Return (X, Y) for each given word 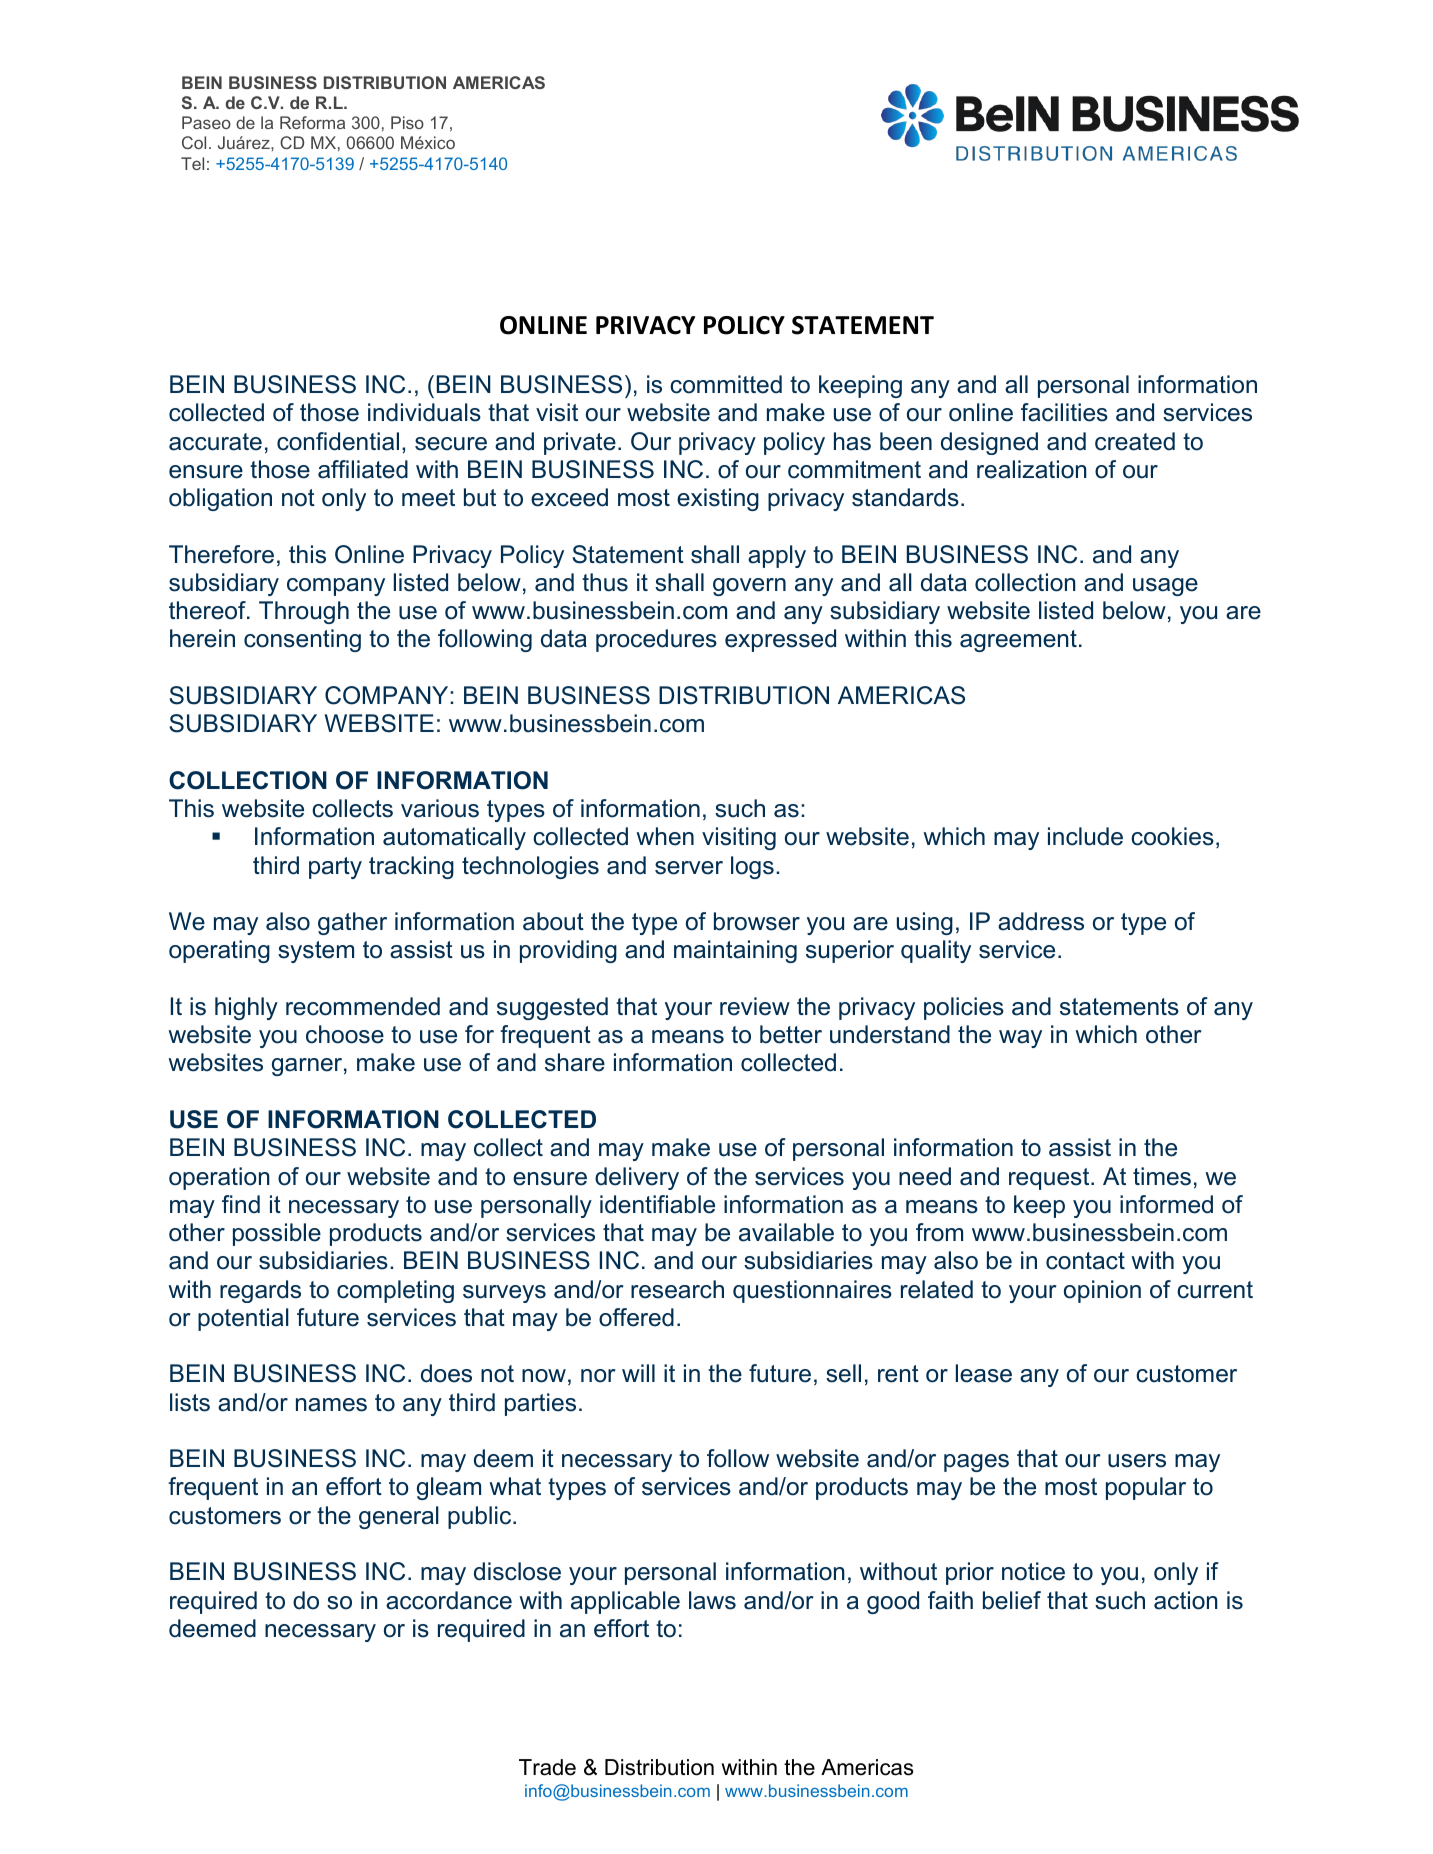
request (1050, 1179)
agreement (1018, 641)
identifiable (657, 1204)
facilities (1064, 412)
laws (712, 1600)
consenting (302, 640)
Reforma (312, 122)
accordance (449, 1600)
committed (726, 384)
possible (277, 1234)
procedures (656, 640)
